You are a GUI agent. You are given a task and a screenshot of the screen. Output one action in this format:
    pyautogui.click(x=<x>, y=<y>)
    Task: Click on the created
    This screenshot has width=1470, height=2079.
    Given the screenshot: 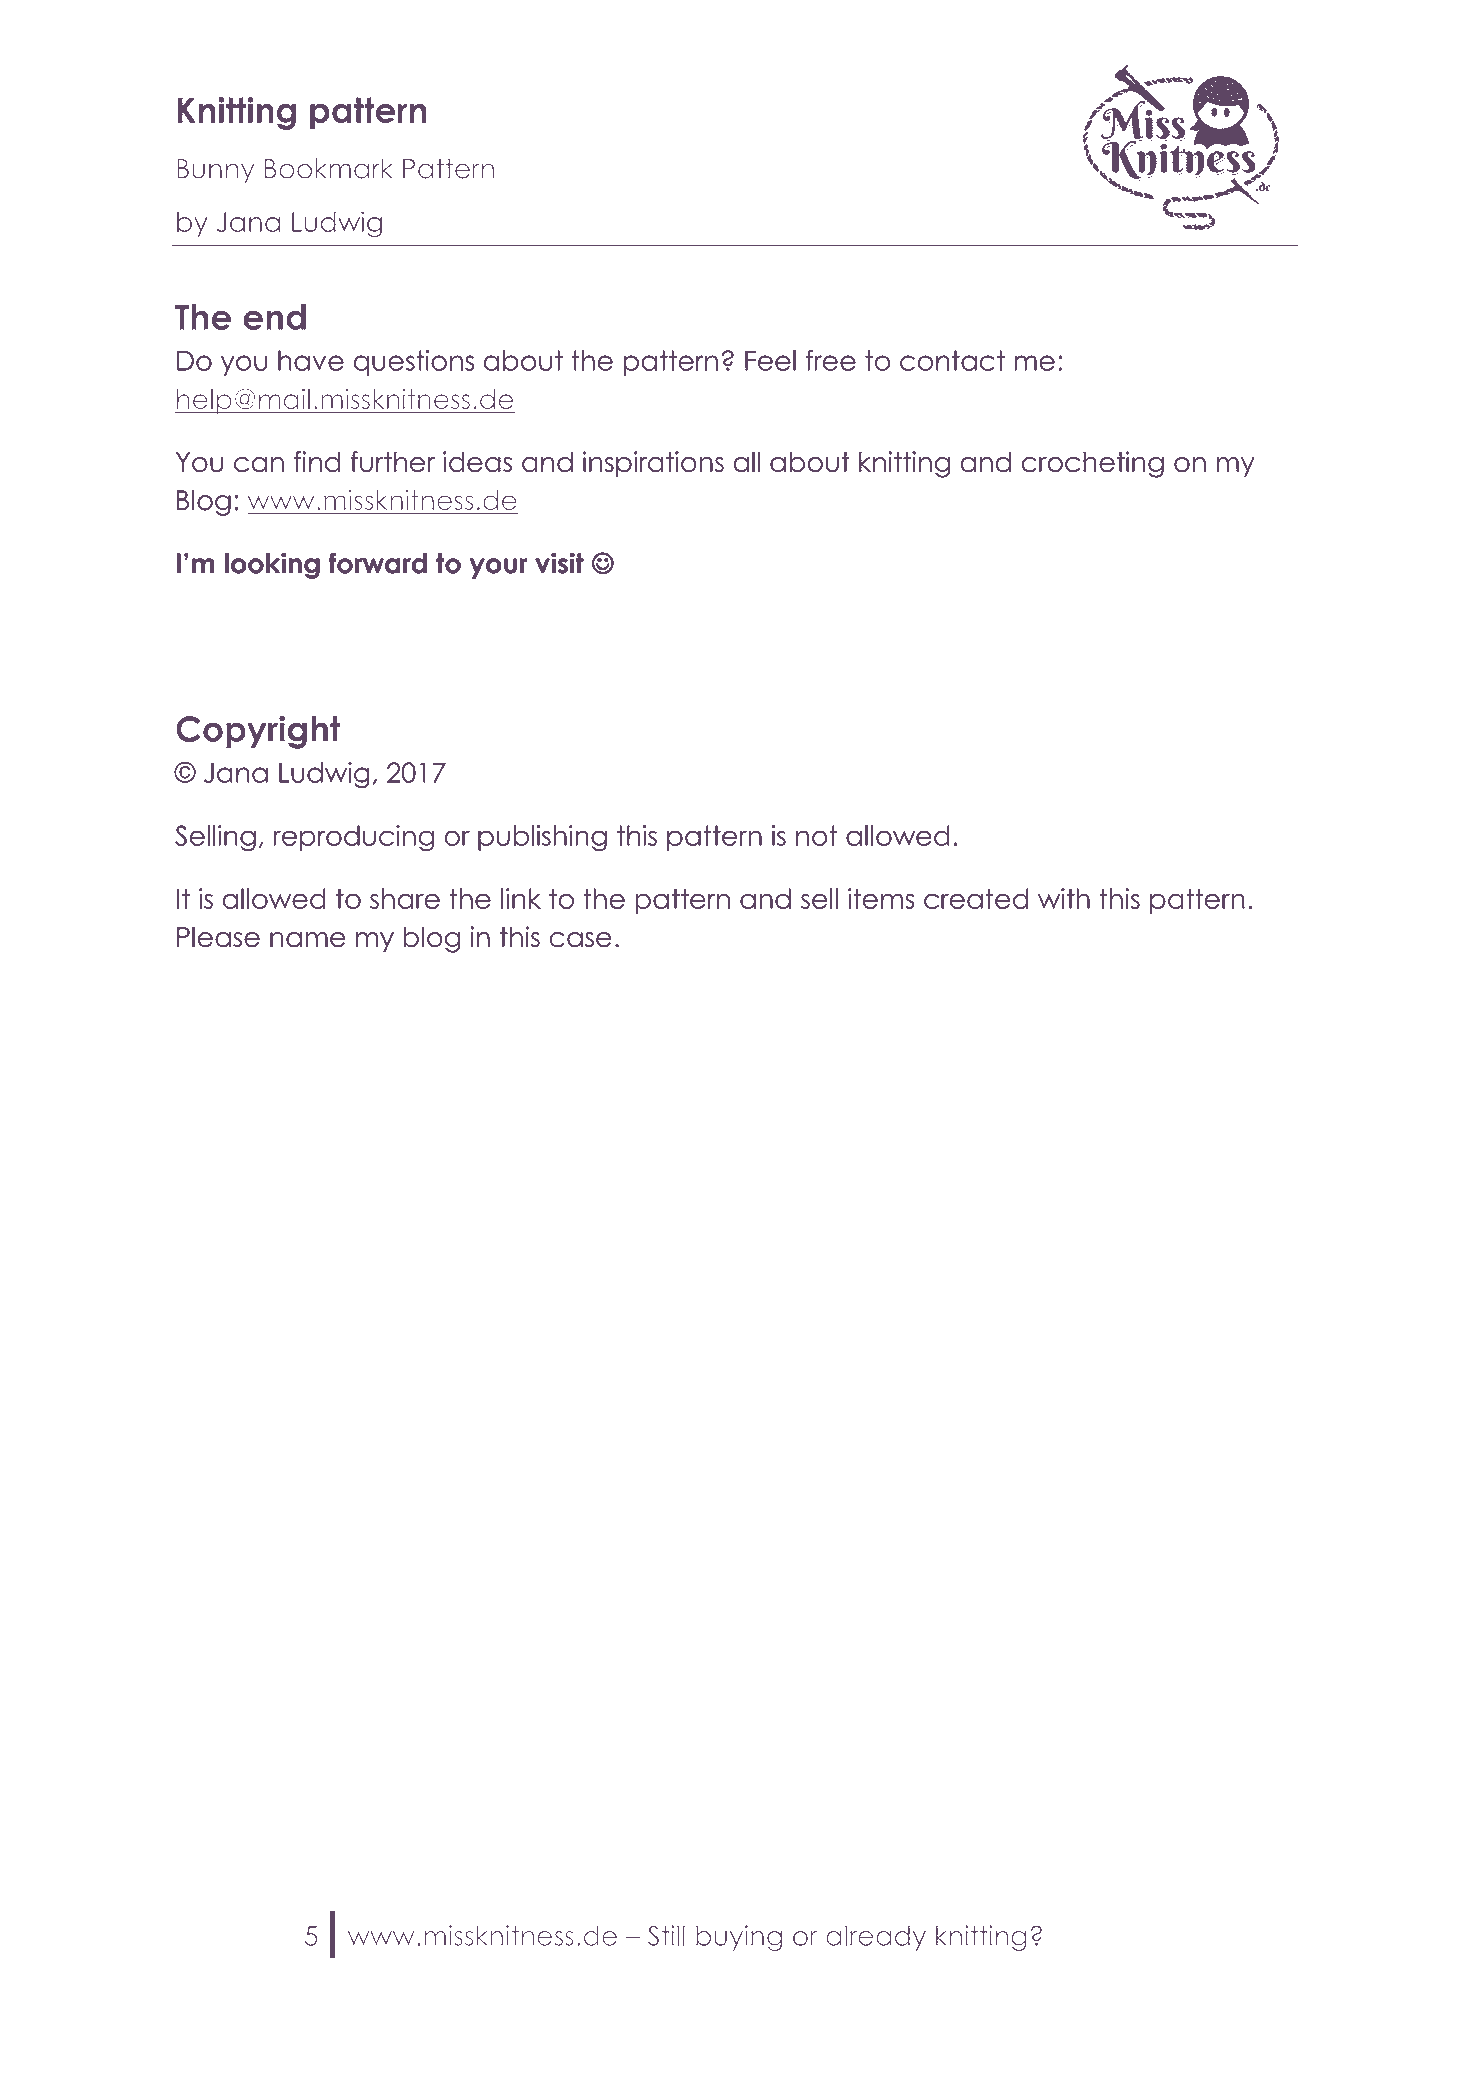 What is the action you would take?
    pyautogui.click(x=976, y=898)
